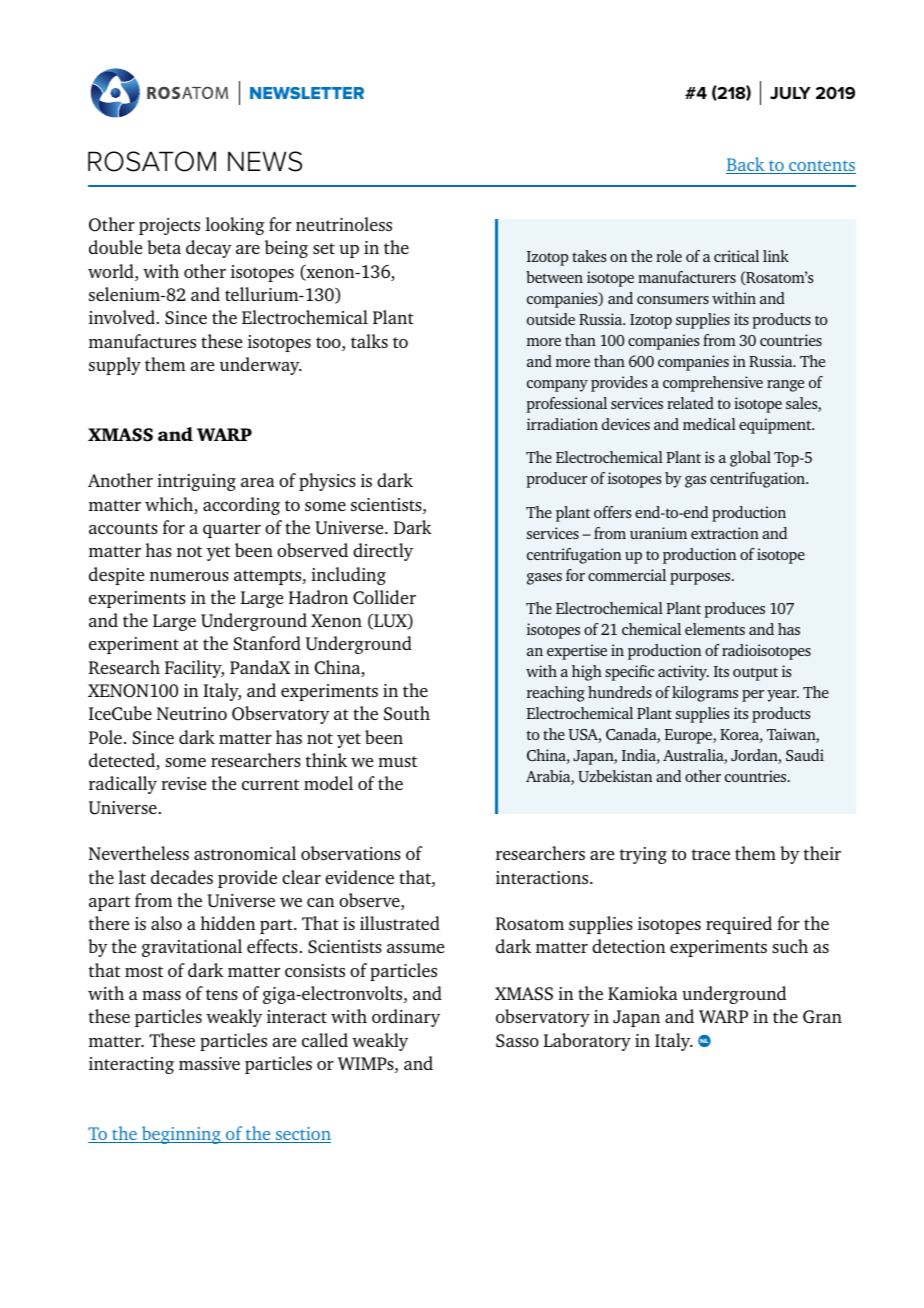 This screenshot has height=1308, width=924. What do you see at coordinates (711, 854) in the screenshot?
I see `trace` at bounding box center [711, 854].
